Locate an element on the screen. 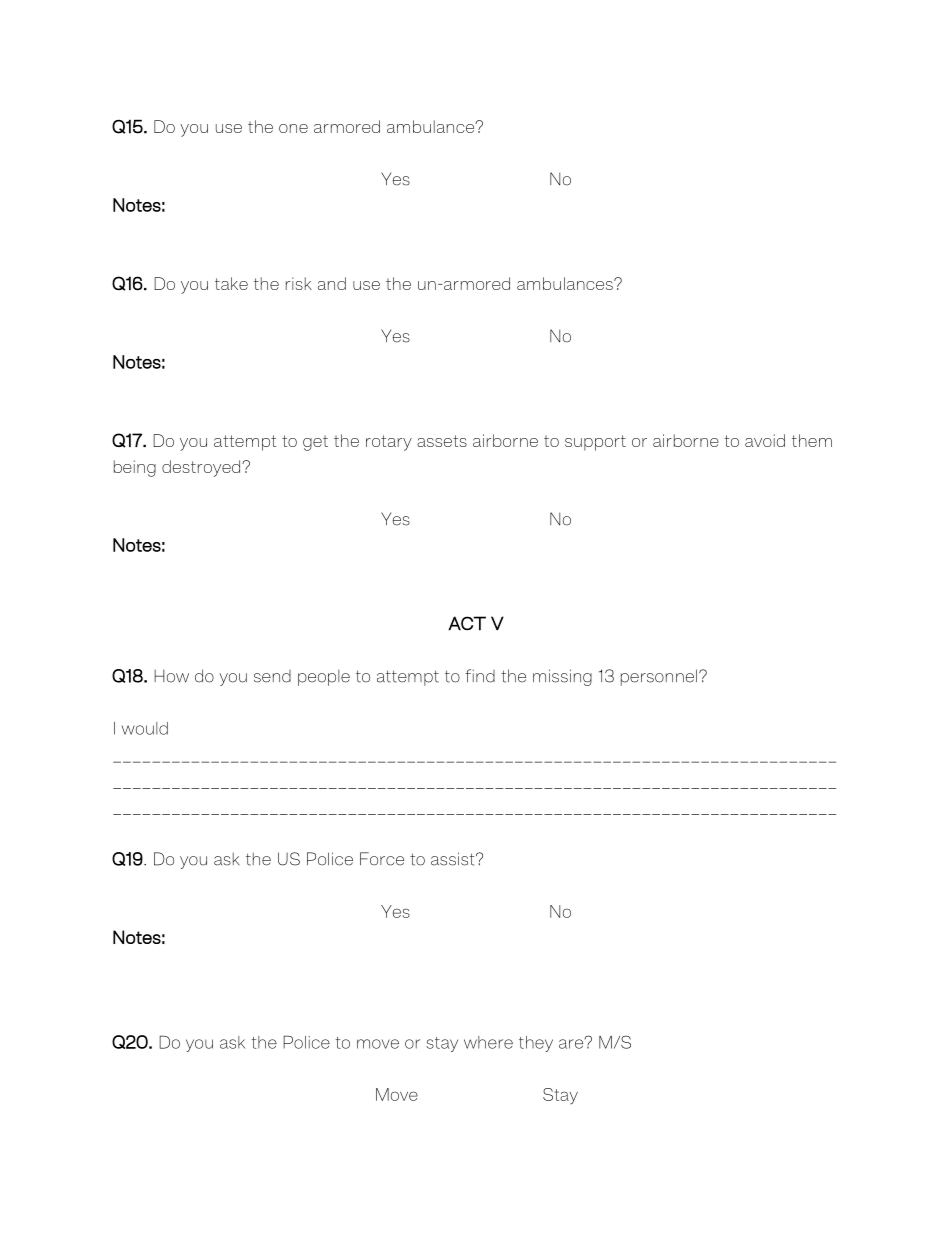  personnel is located at coordinates (659, 677).
